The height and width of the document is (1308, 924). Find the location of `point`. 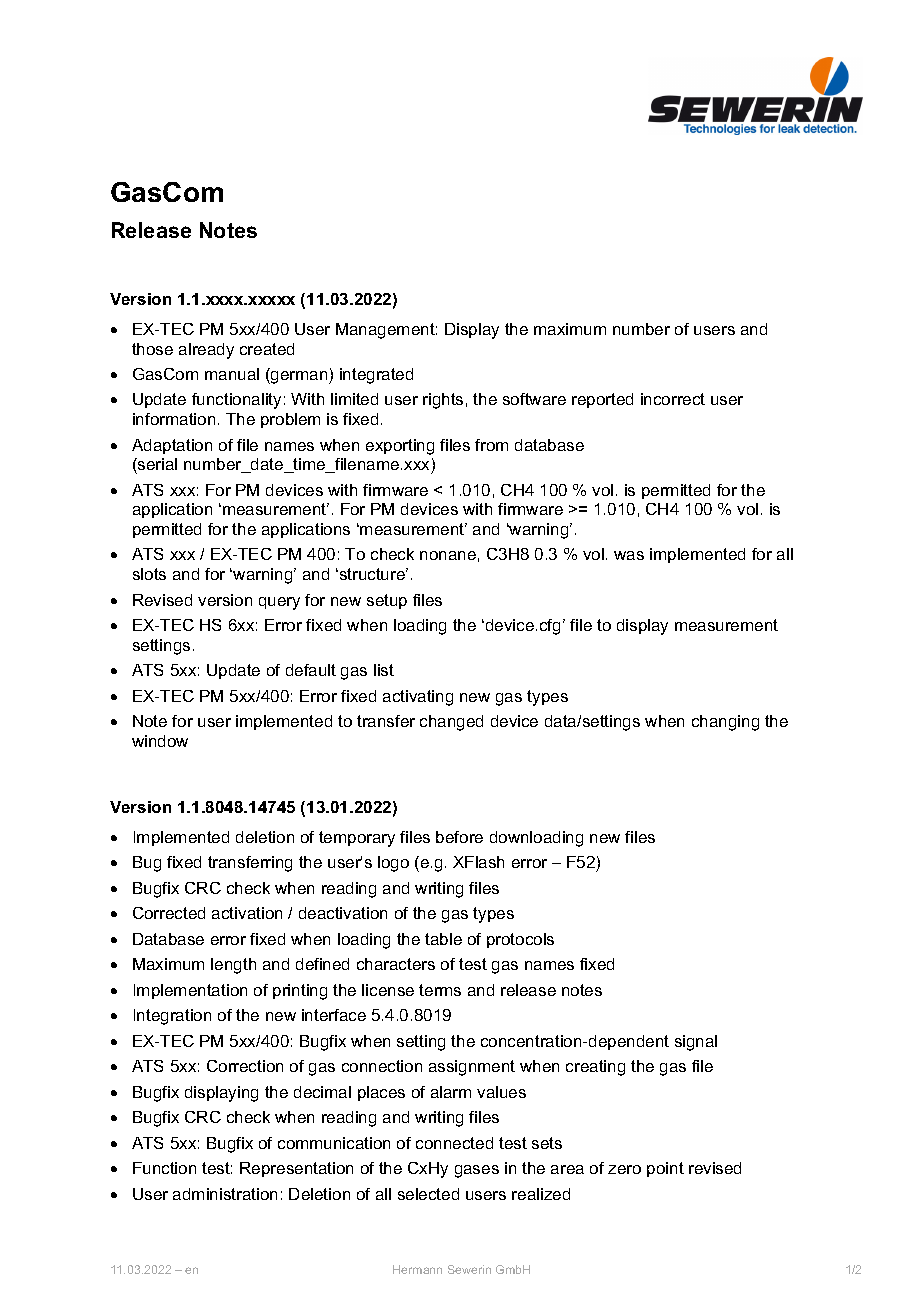

point is located at coordinates (665, 1169).
